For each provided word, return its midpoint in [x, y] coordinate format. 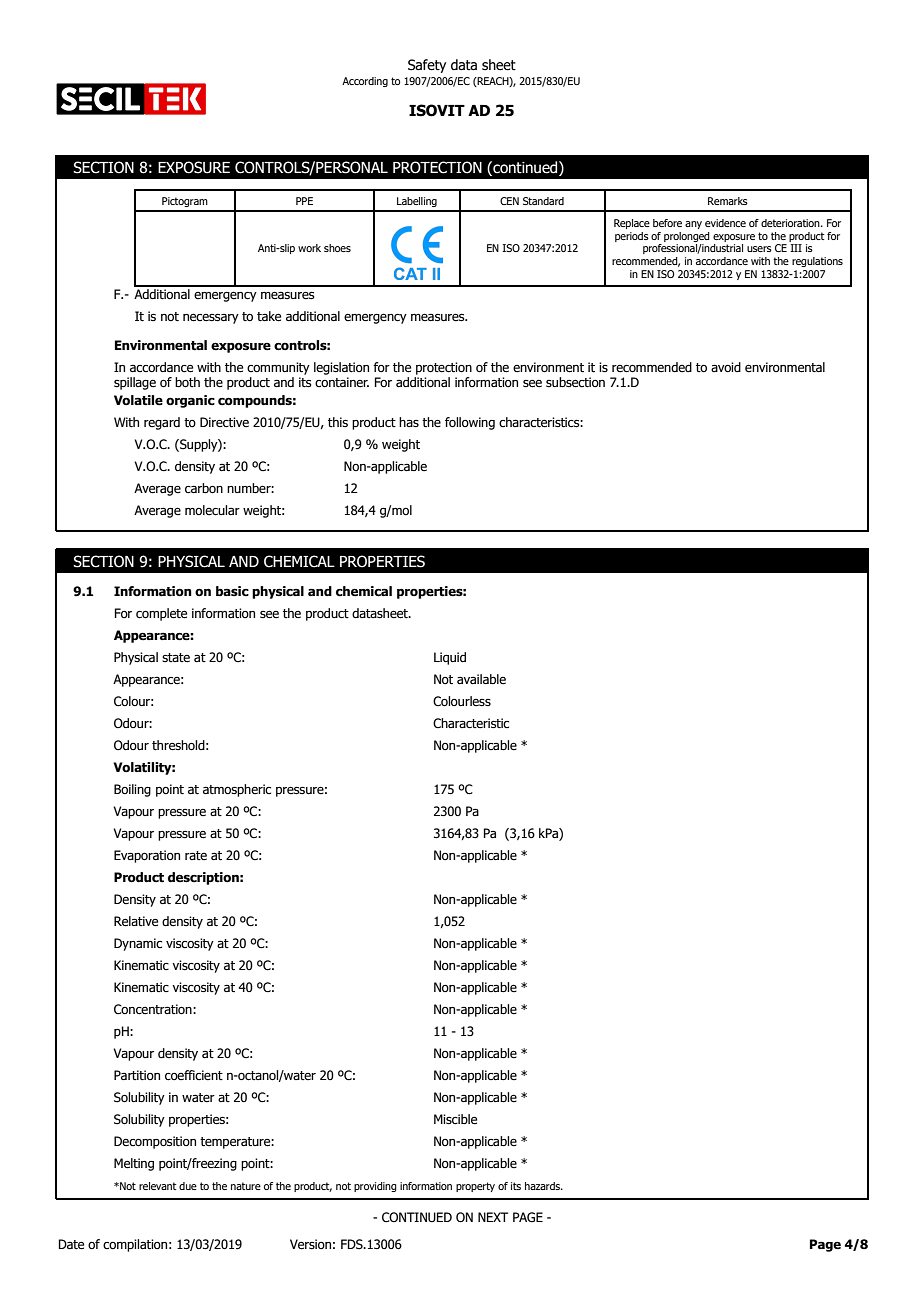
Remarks [728, 201]
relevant [158, 1186]
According [365, 82]
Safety [427, 66]
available [481, 679]
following [470, 423]
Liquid [450, 658]
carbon [204, 488]
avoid [726, 367]
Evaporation [147, 856]
